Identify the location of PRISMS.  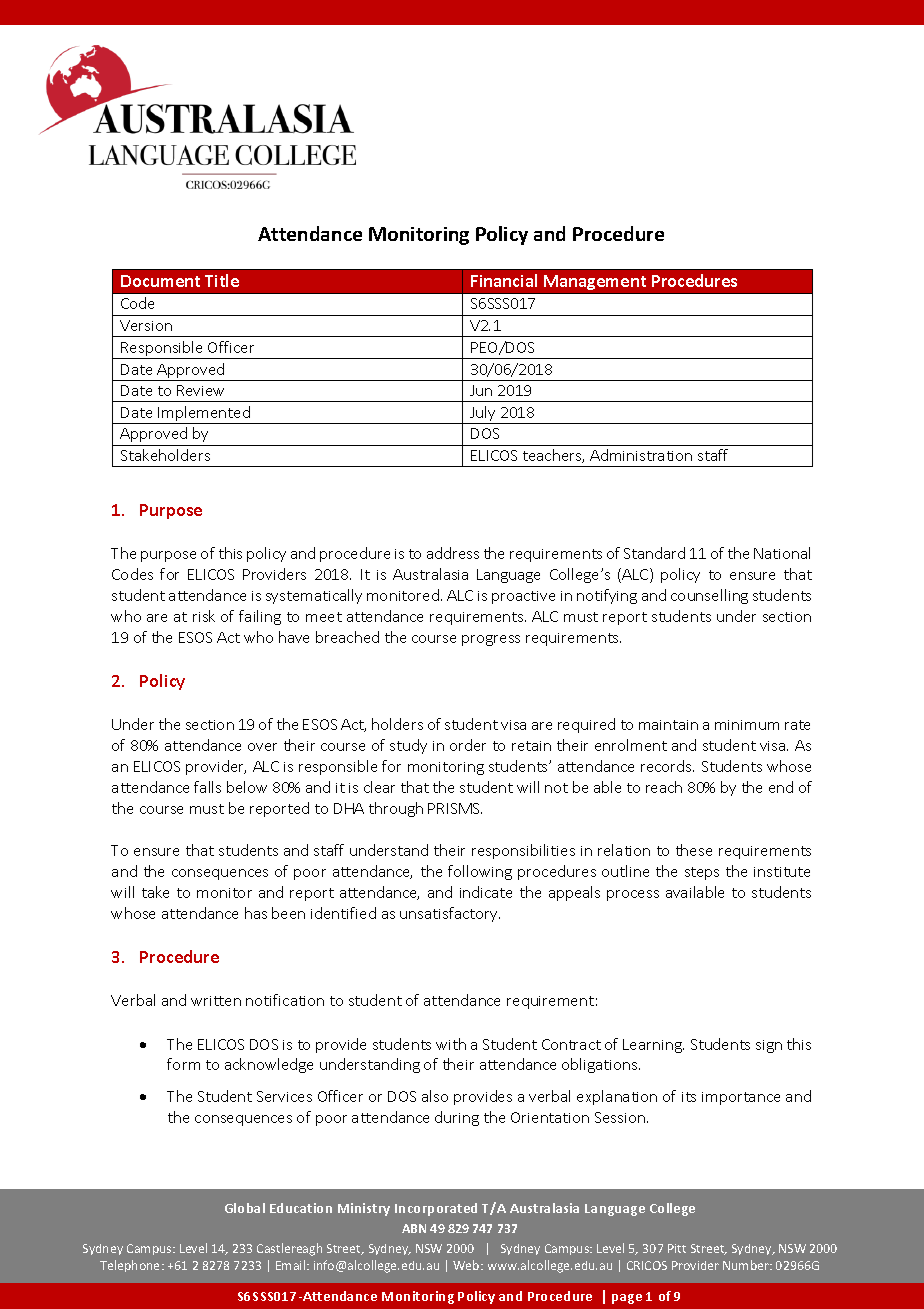
(455, 808).
